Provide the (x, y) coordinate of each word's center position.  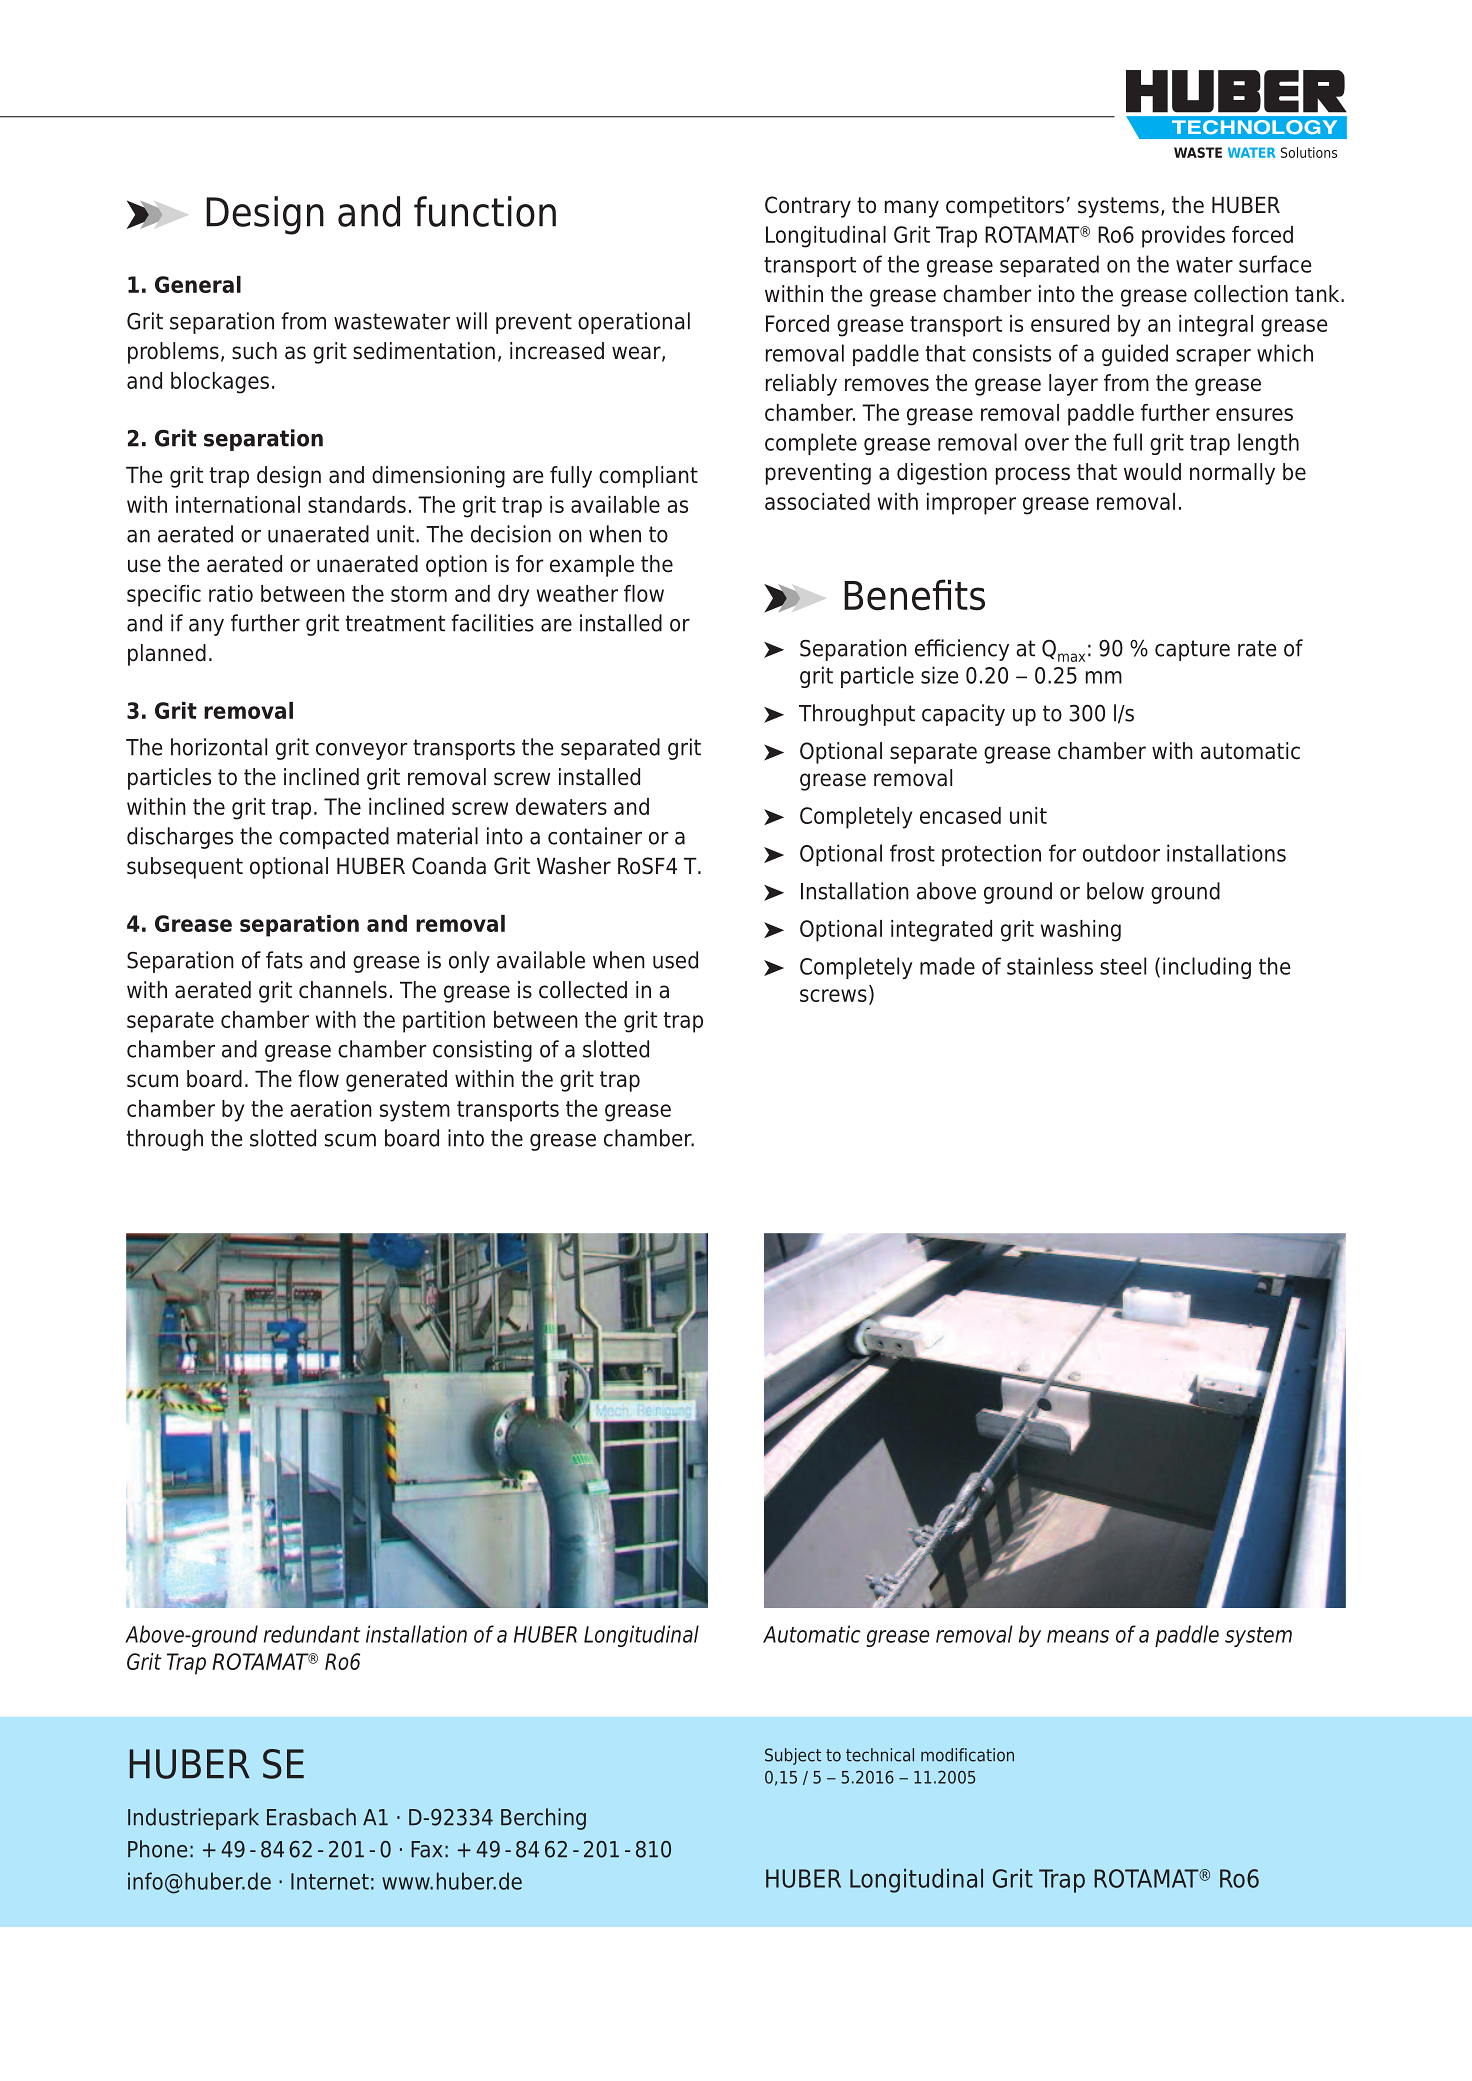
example (592, 566)
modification (967, 1755)
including (1207, 968)
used (675, 960)
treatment (395, 623)
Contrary (808, 207)
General (198, 284)
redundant (312, 1634)
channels (343, 990)
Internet (330, 1881)
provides (1183, 237)
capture (1192, 650)
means (1078, 1636)
